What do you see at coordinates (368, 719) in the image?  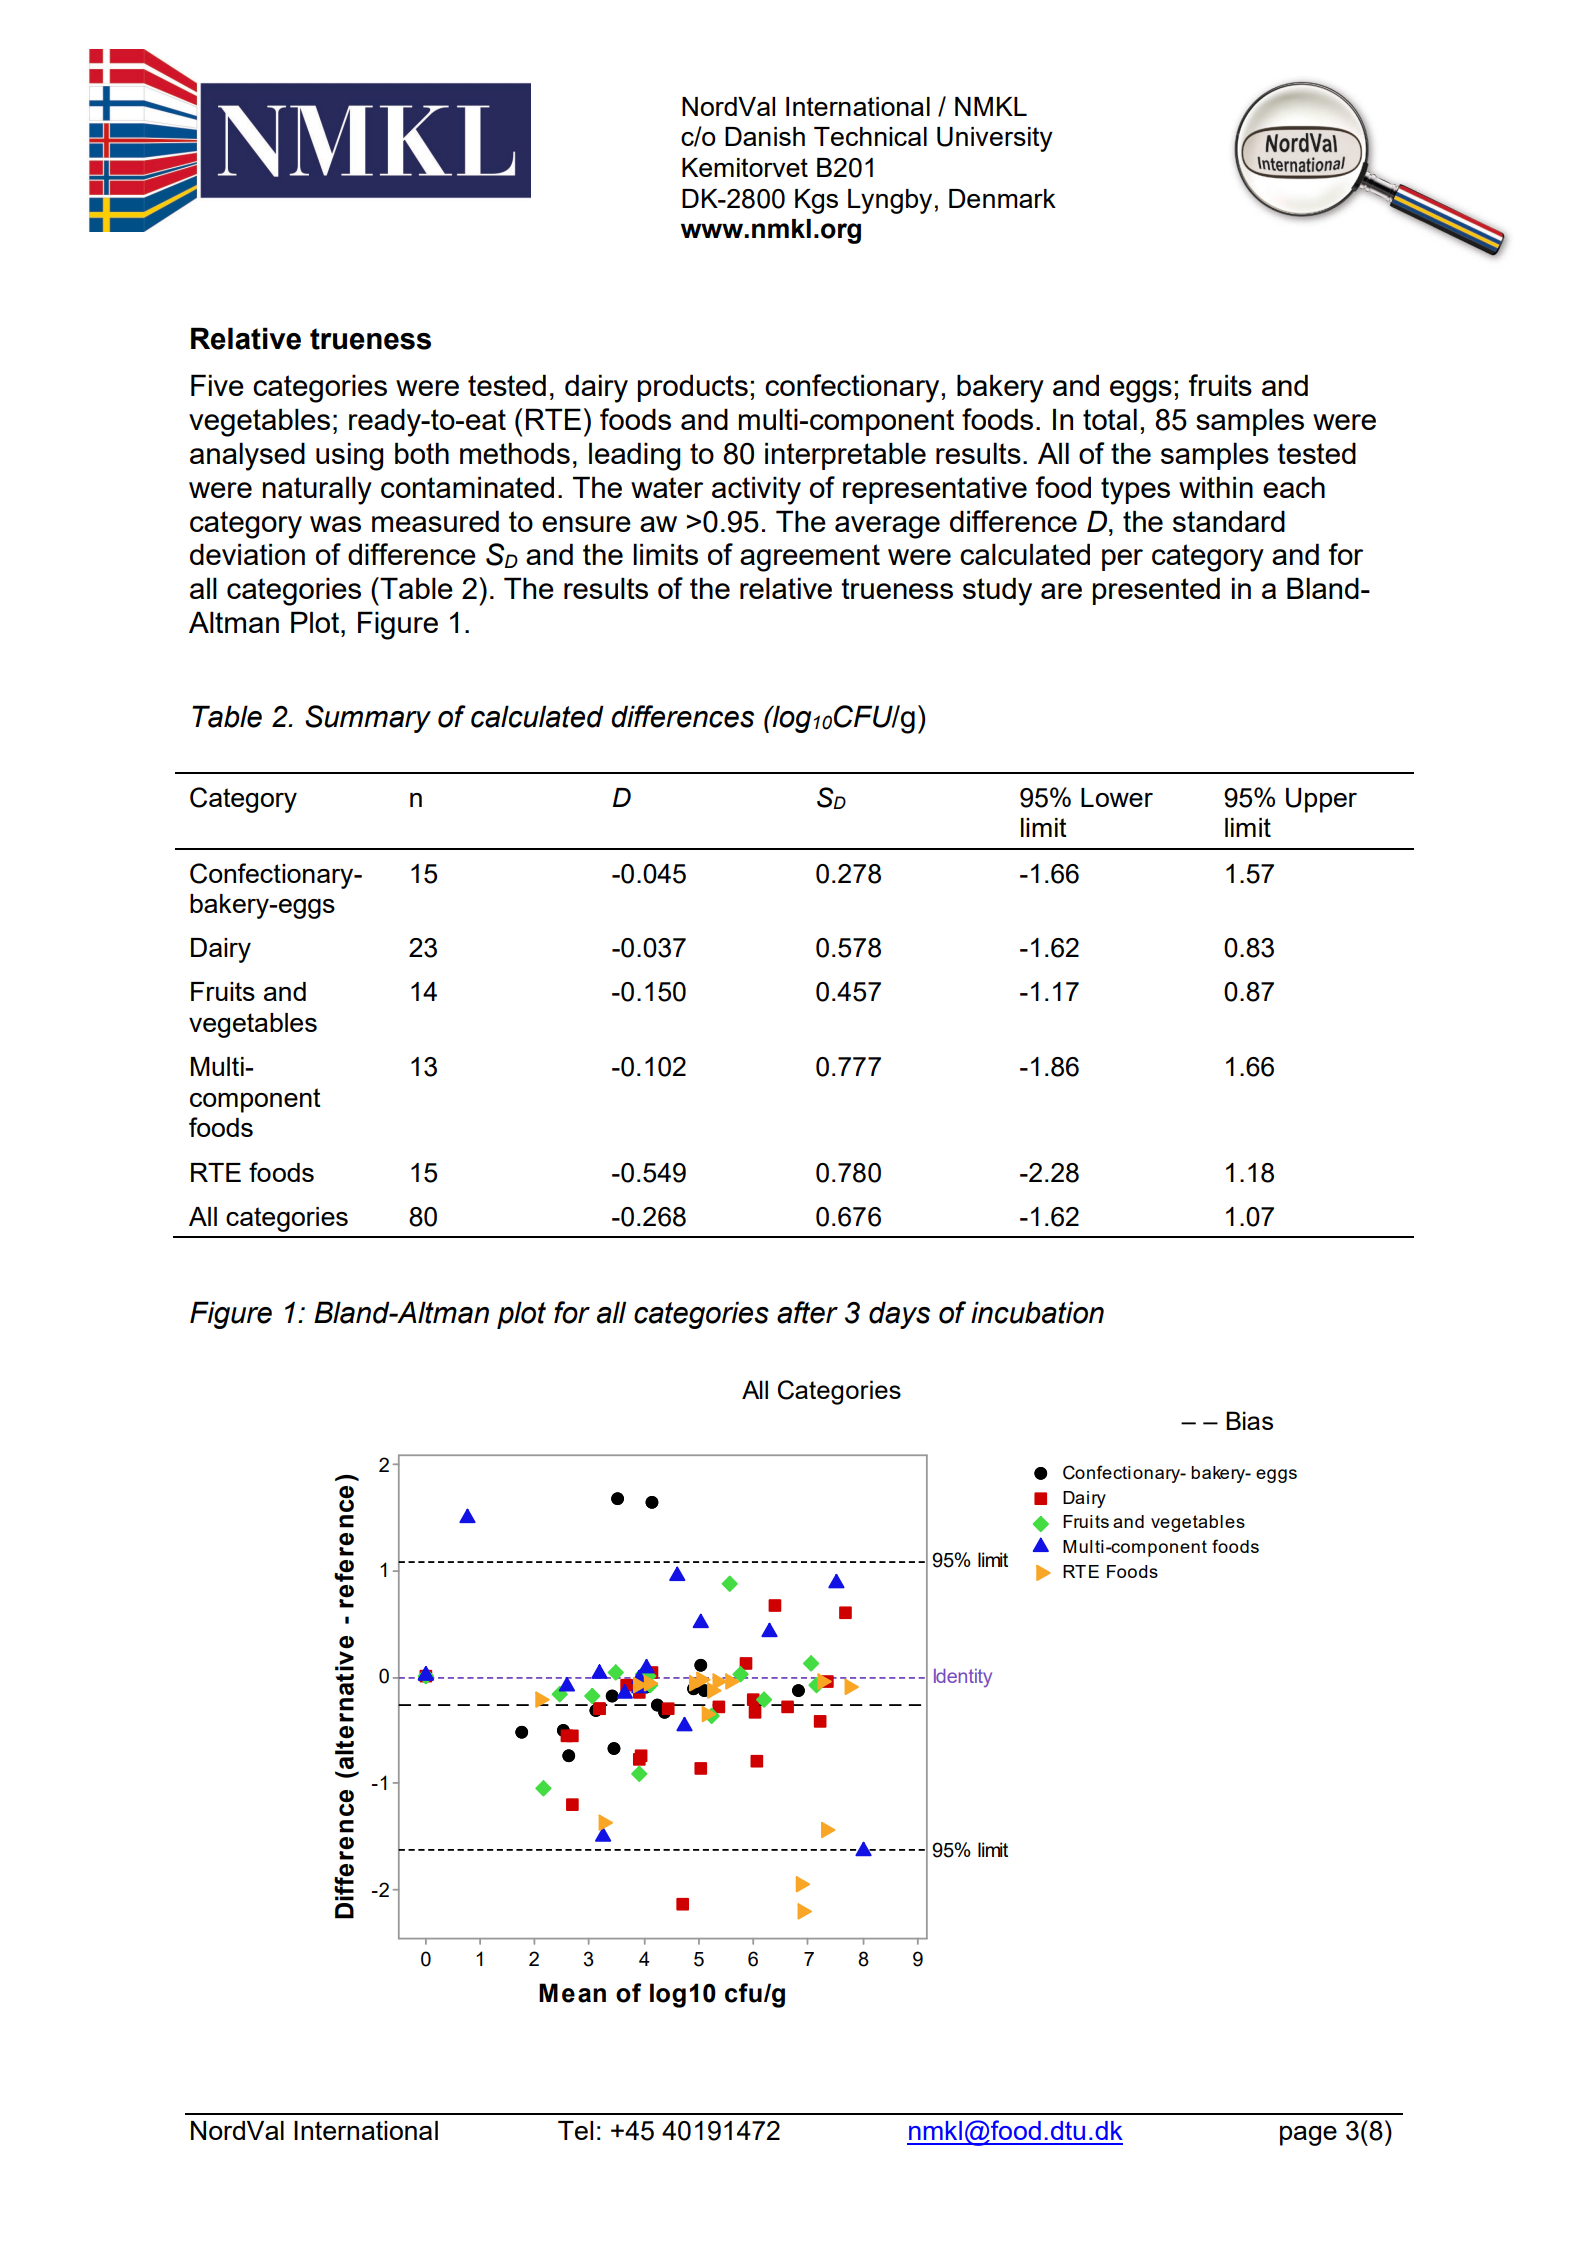 I see `Summary` at bounding box center [368, 719].
